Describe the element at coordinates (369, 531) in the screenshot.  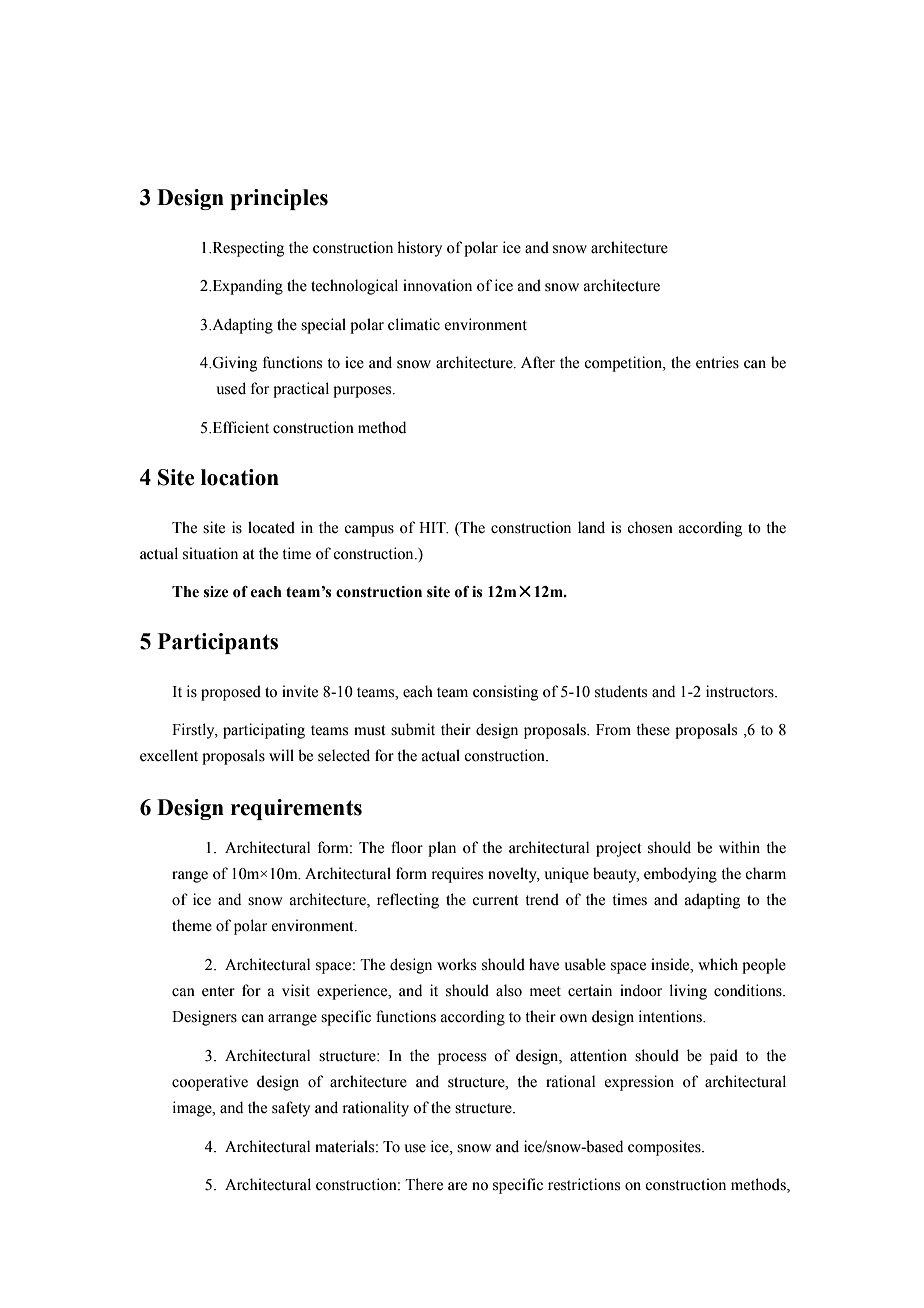
I see `campus` at that location.
